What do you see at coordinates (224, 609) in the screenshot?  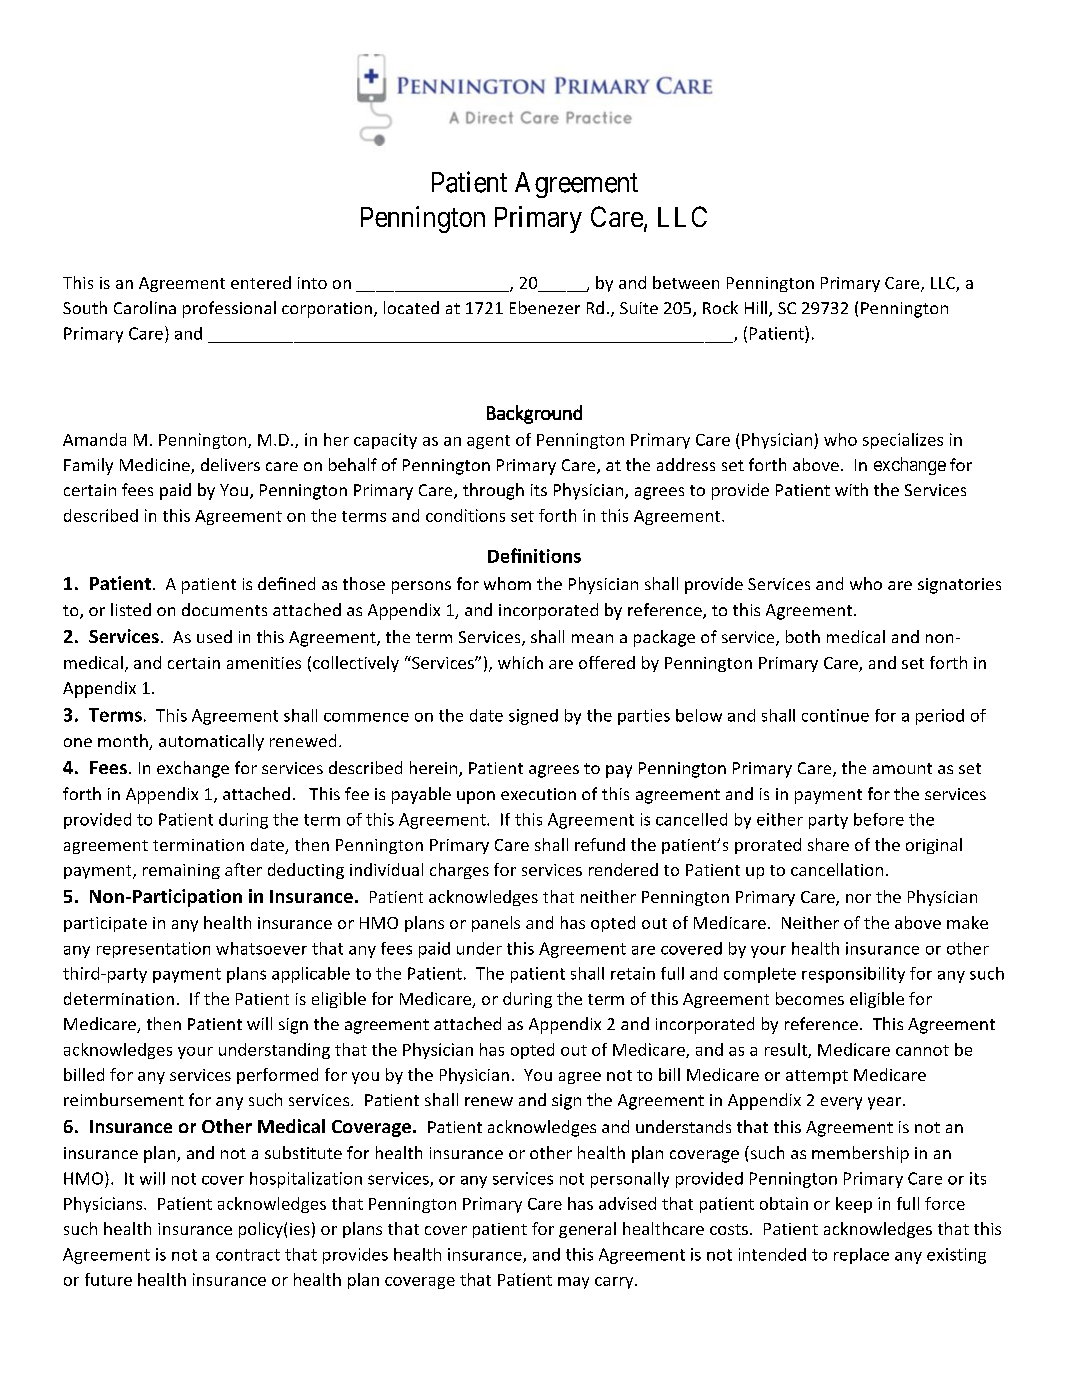 I see `documents` at bounding box center [224, 609].
